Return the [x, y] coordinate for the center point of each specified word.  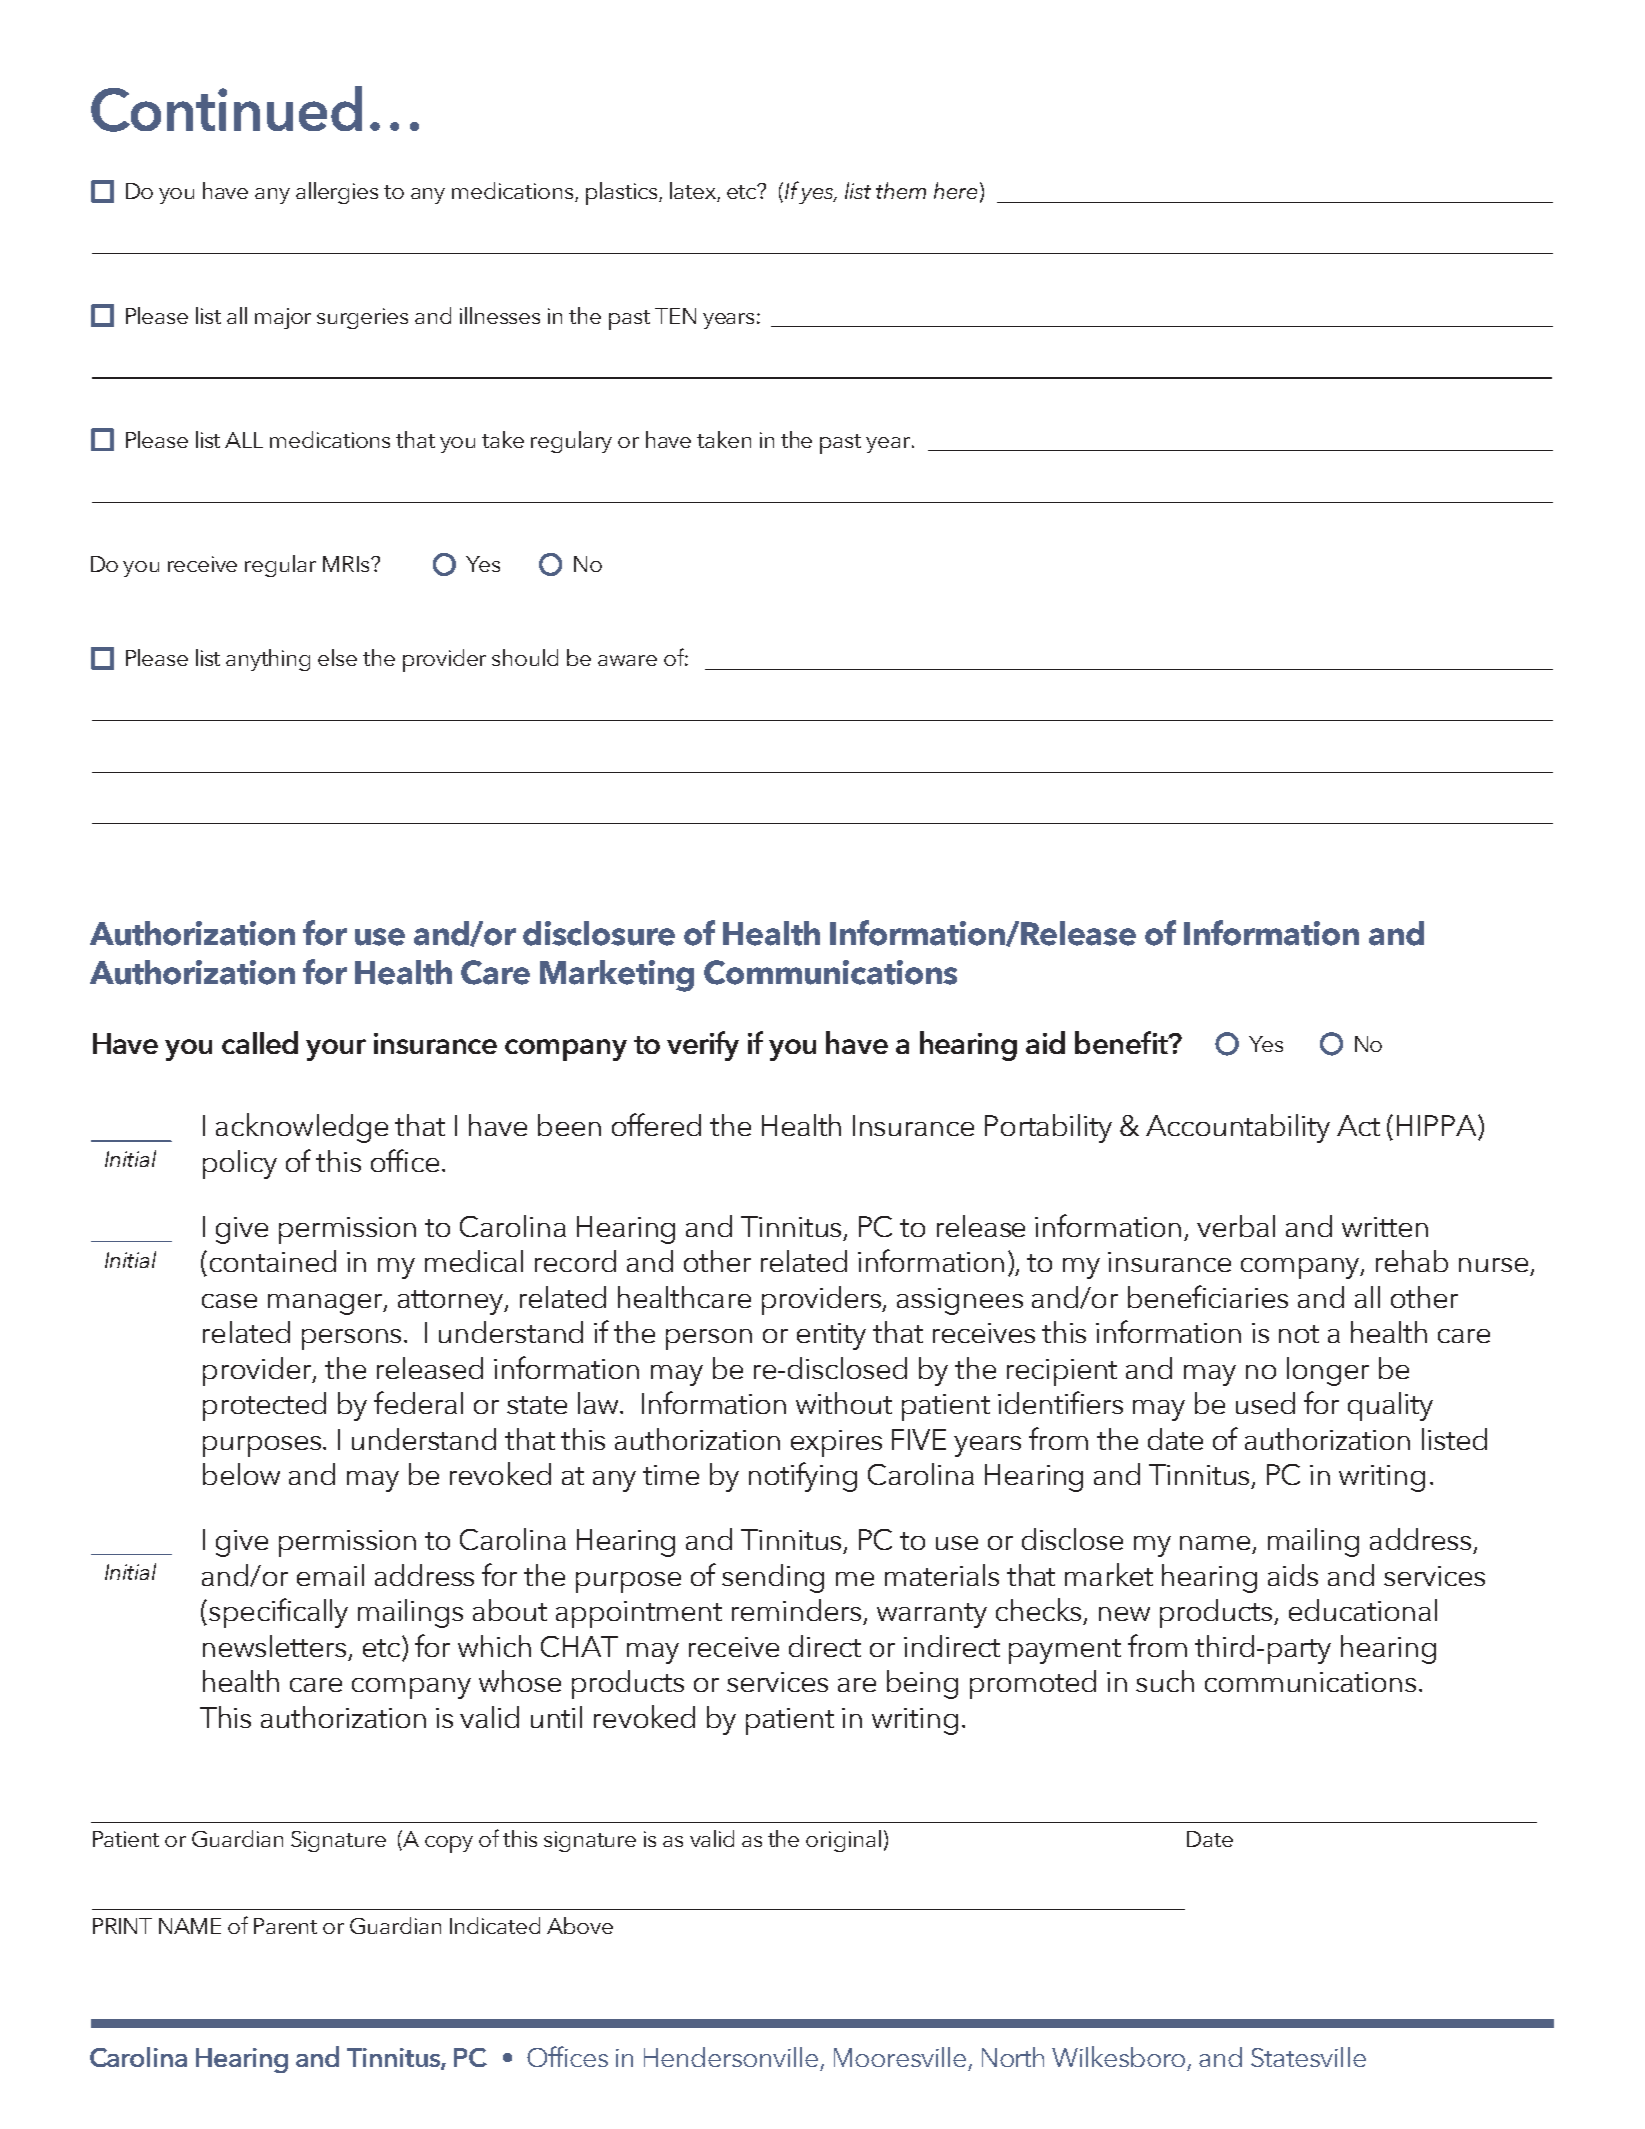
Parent [285, 1926]
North [1013, 2057]
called [260, 1042]
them [901, 190]
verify [703, 1046]
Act [1358, 1125]
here [955, 190]
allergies [337, 193]
